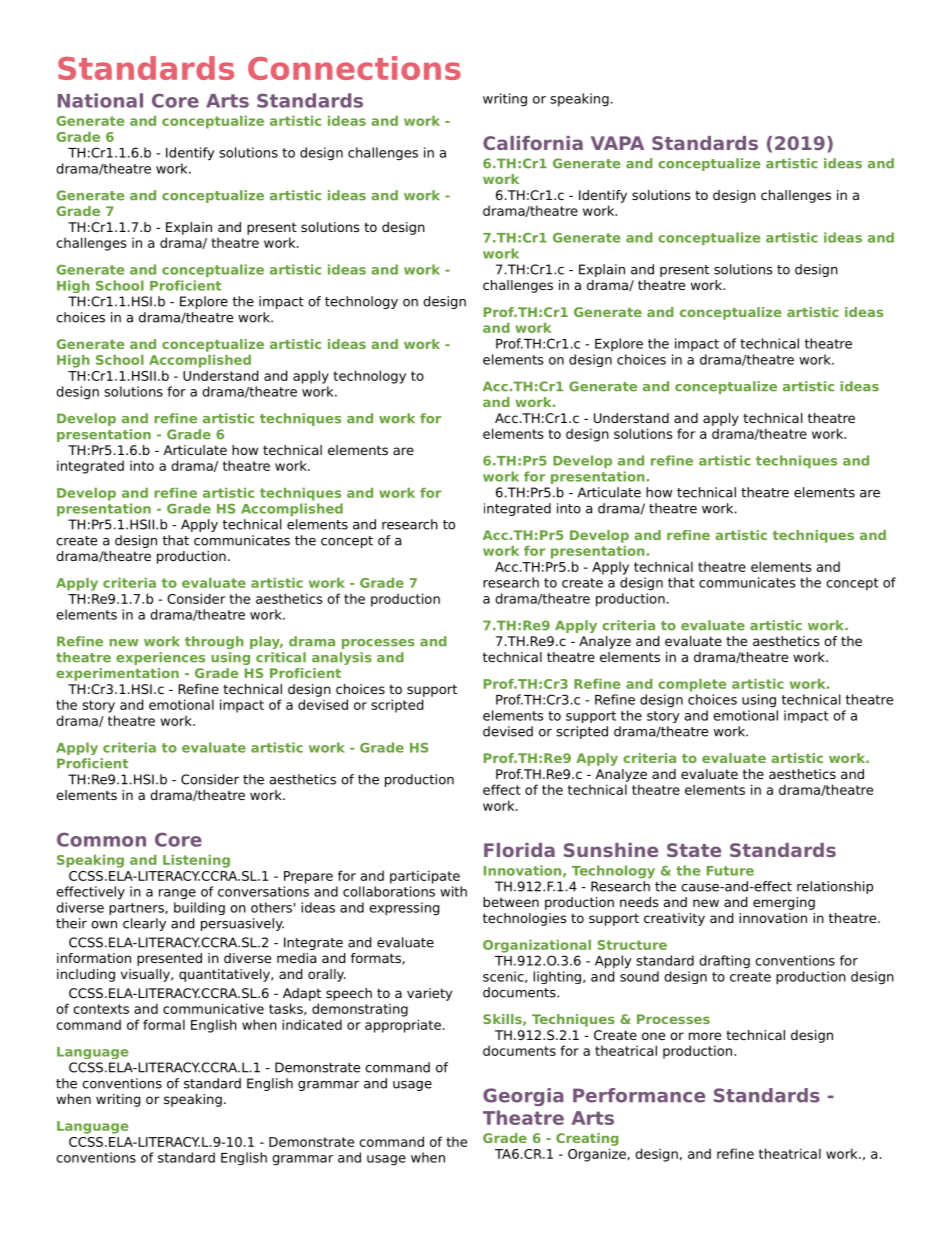 The height and width of the document is (1233, 952). Describe the element at coordinates (523, 1097) in the document. I see `Georgia` at that location.
